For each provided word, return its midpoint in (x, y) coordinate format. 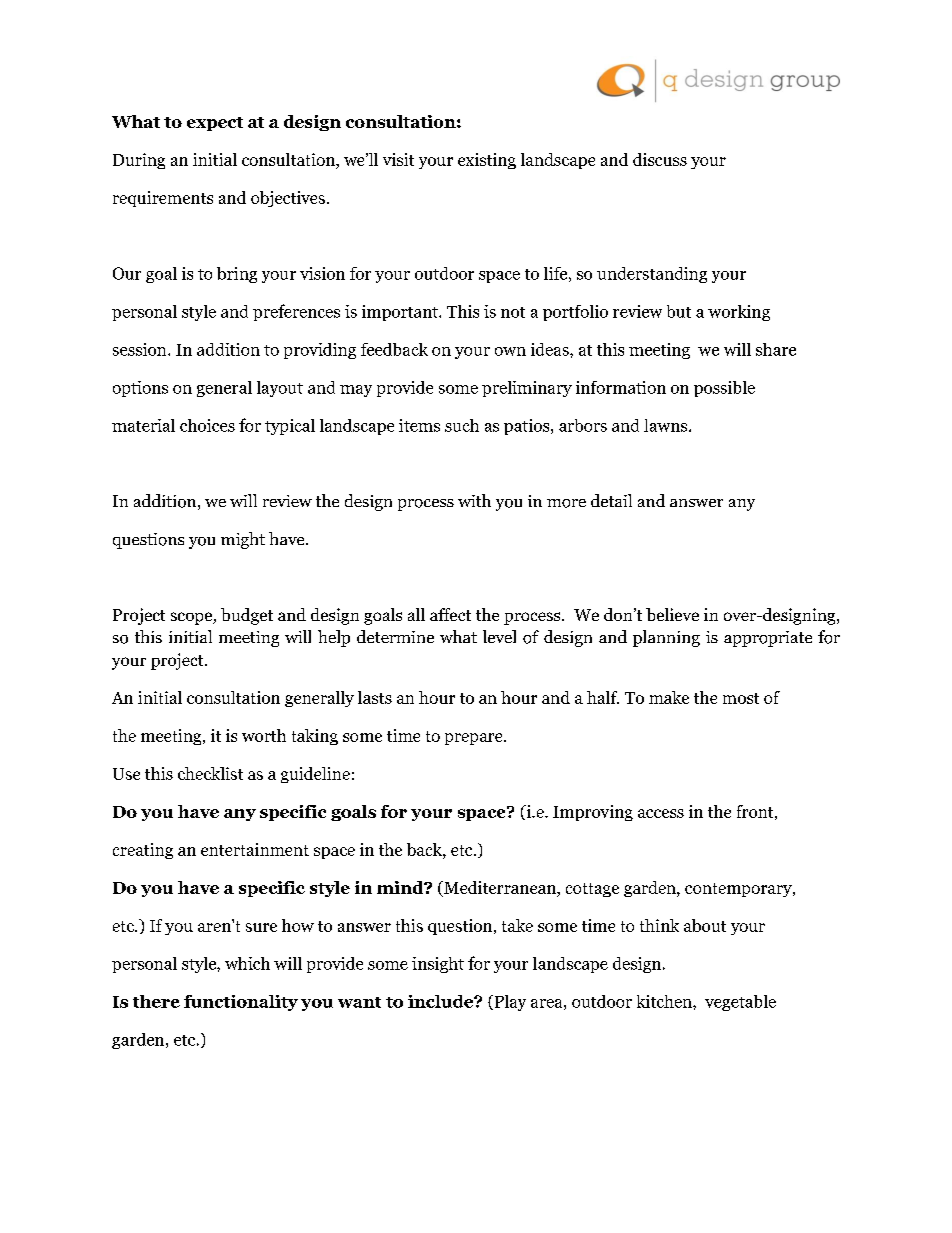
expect (215, 124)
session (141, 349)
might (243, 540)
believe (672, 614)
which (247, 963)
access (661, 813)
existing (487, 161)
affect (450, 614)
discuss (660, 159)
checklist (210, 773)
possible (724, 389)
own (510, 351)
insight (438, 965)
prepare (475, 739)
